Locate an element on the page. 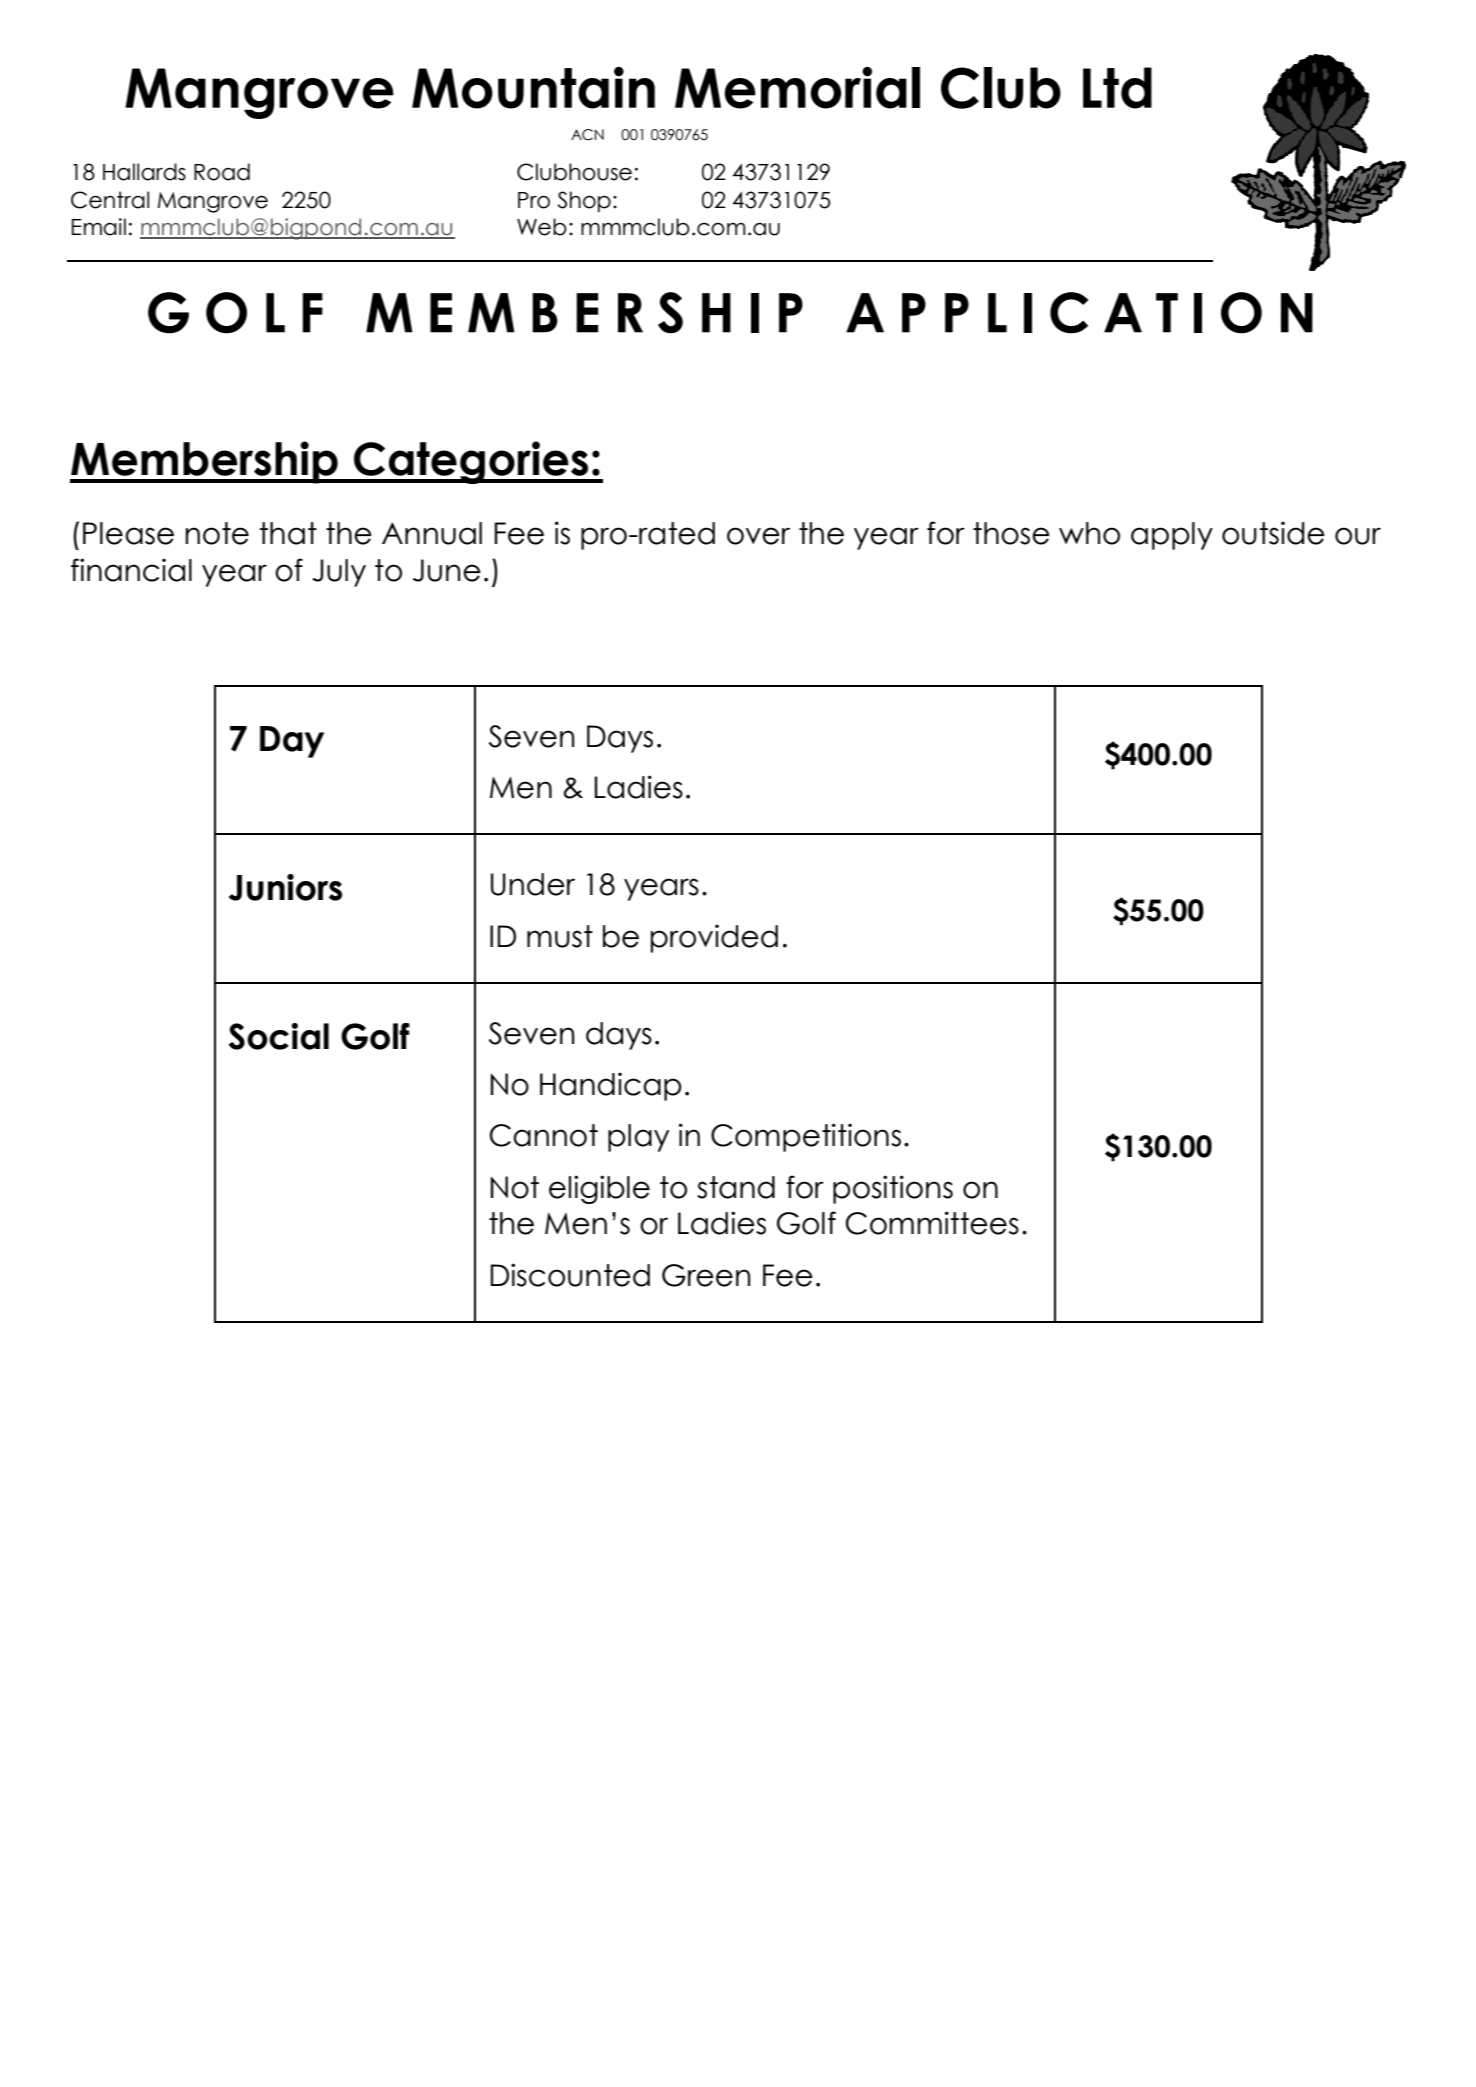  Memorial is located at coordinates (797, 88).
